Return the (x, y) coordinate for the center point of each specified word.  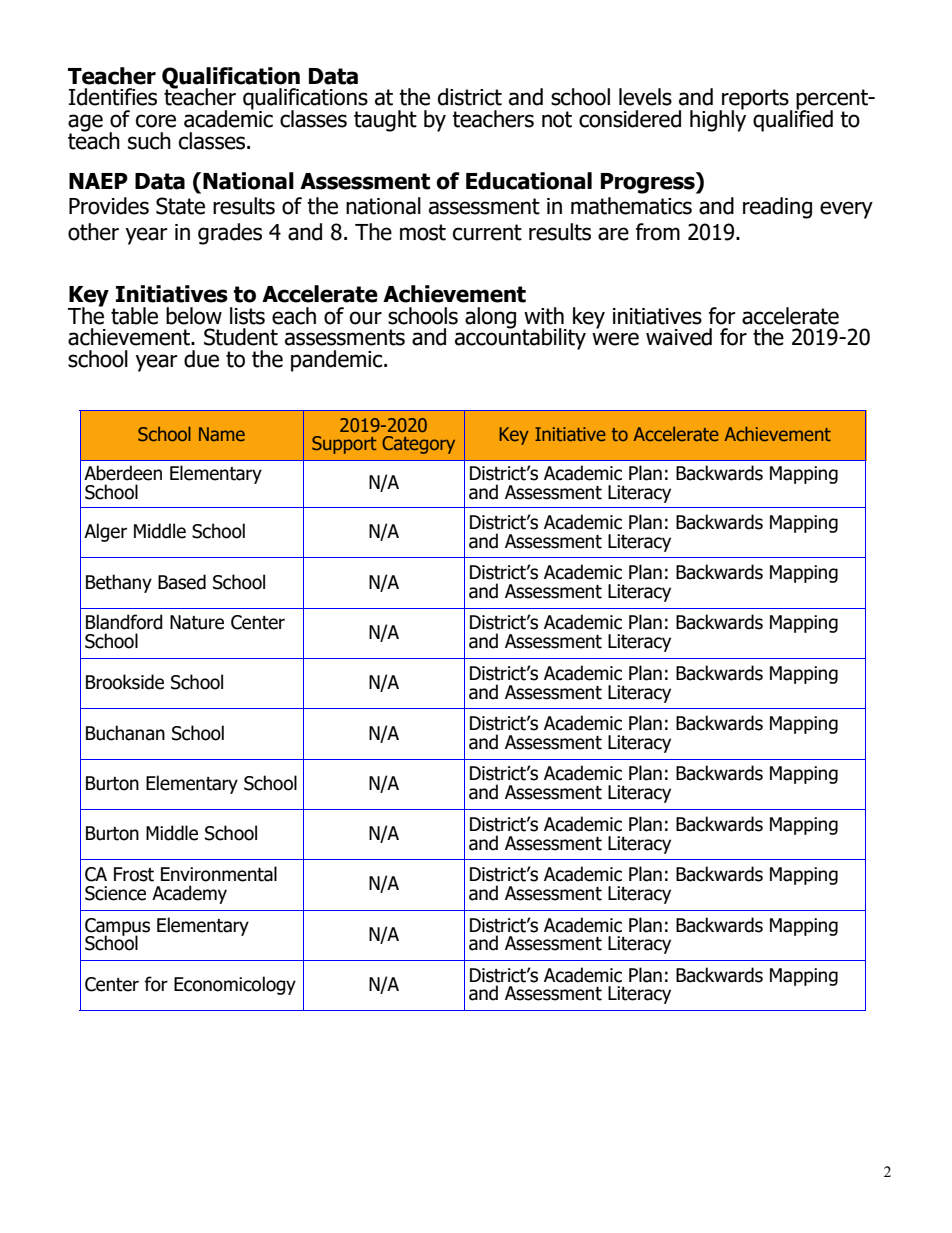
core (156, 121)
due (201, 359)
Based (182, 582)
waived (679, 337)
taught (385, 121)
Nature (197, 622)
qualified (793, 120)
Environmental (219, 874)
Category (418, 445)
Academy (189, 894)
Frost (134, 874)
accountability (520, 338)
